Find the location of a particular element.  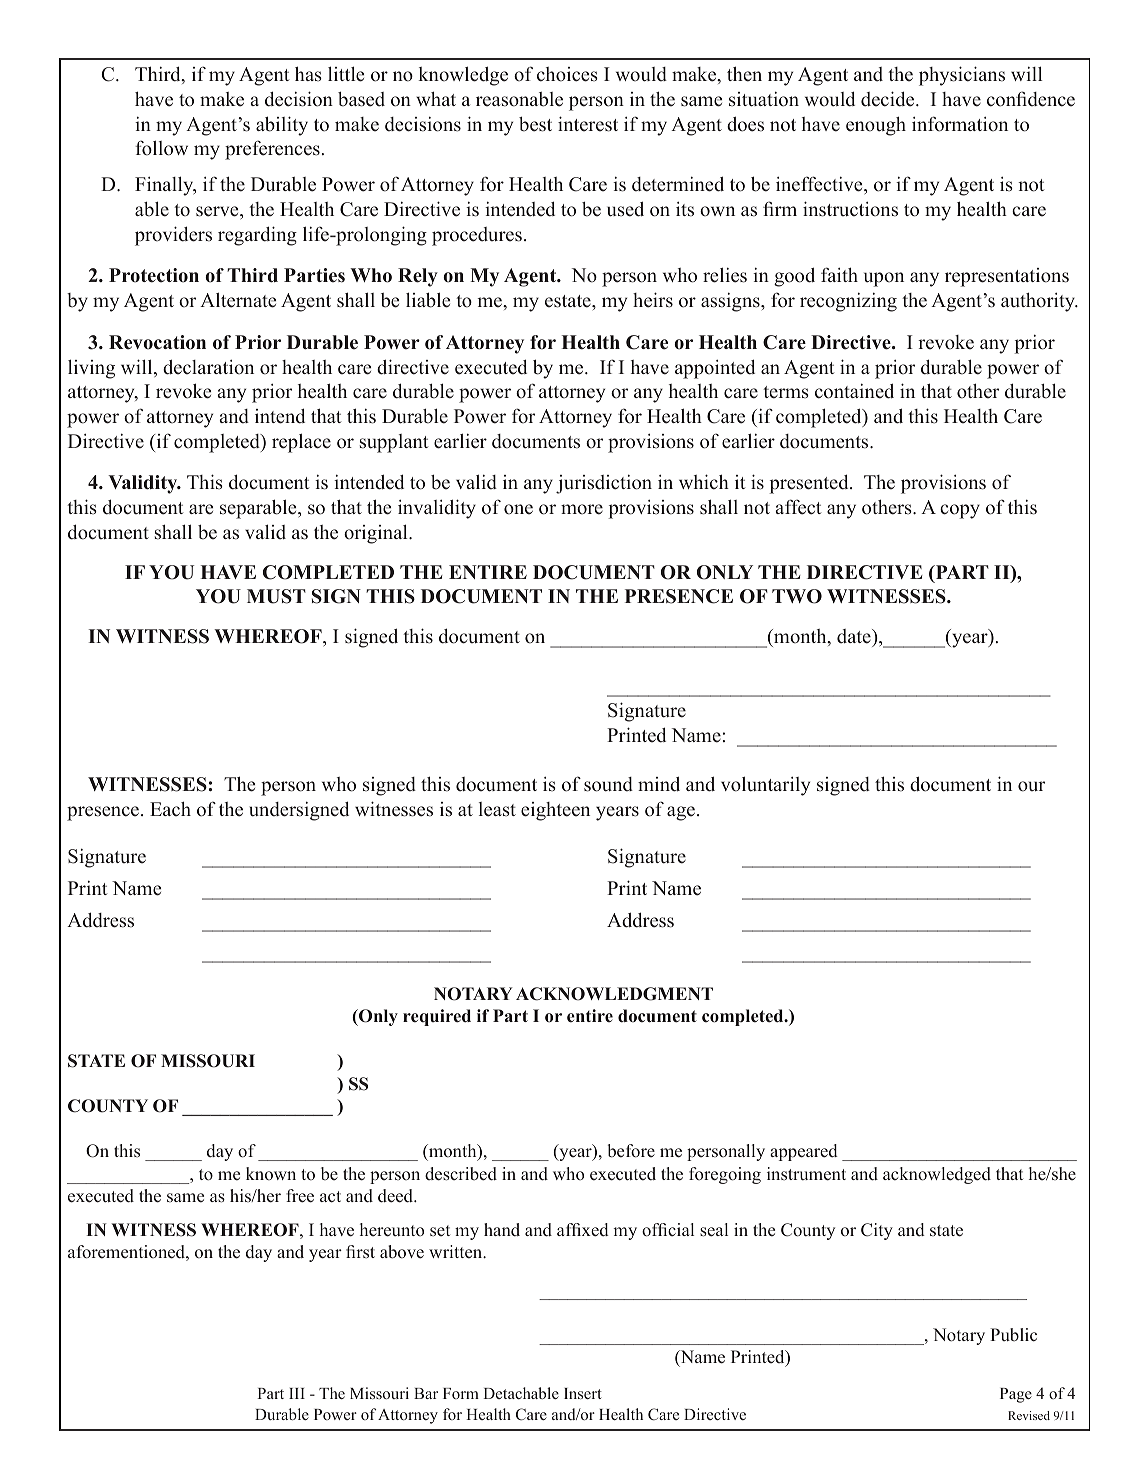

appeared is located at coordinates (804, 1152).
